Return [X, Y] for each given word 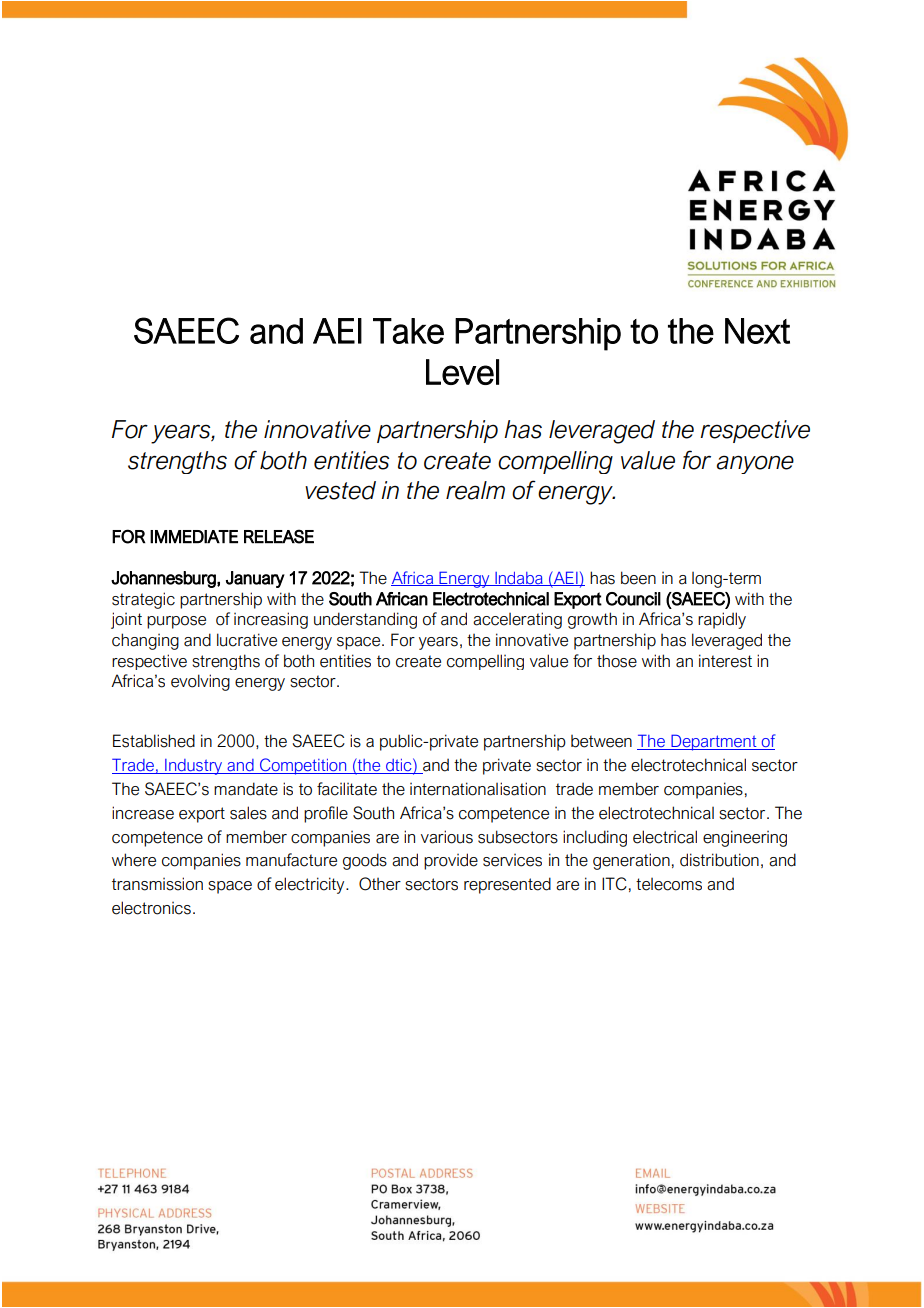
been [638, 578]
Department [714, 742]
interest [725, 661]
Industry [193, 767]
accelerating [517, 620]
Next [757, 331]
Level [462, 372]
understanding [365, 620]
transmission [157, 884]
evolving [200, 682]
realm [475, 490]
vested [340, 490]
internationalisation [478, 789]
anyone [755, 464]
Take [408, 331]
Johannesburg [164, 579]
